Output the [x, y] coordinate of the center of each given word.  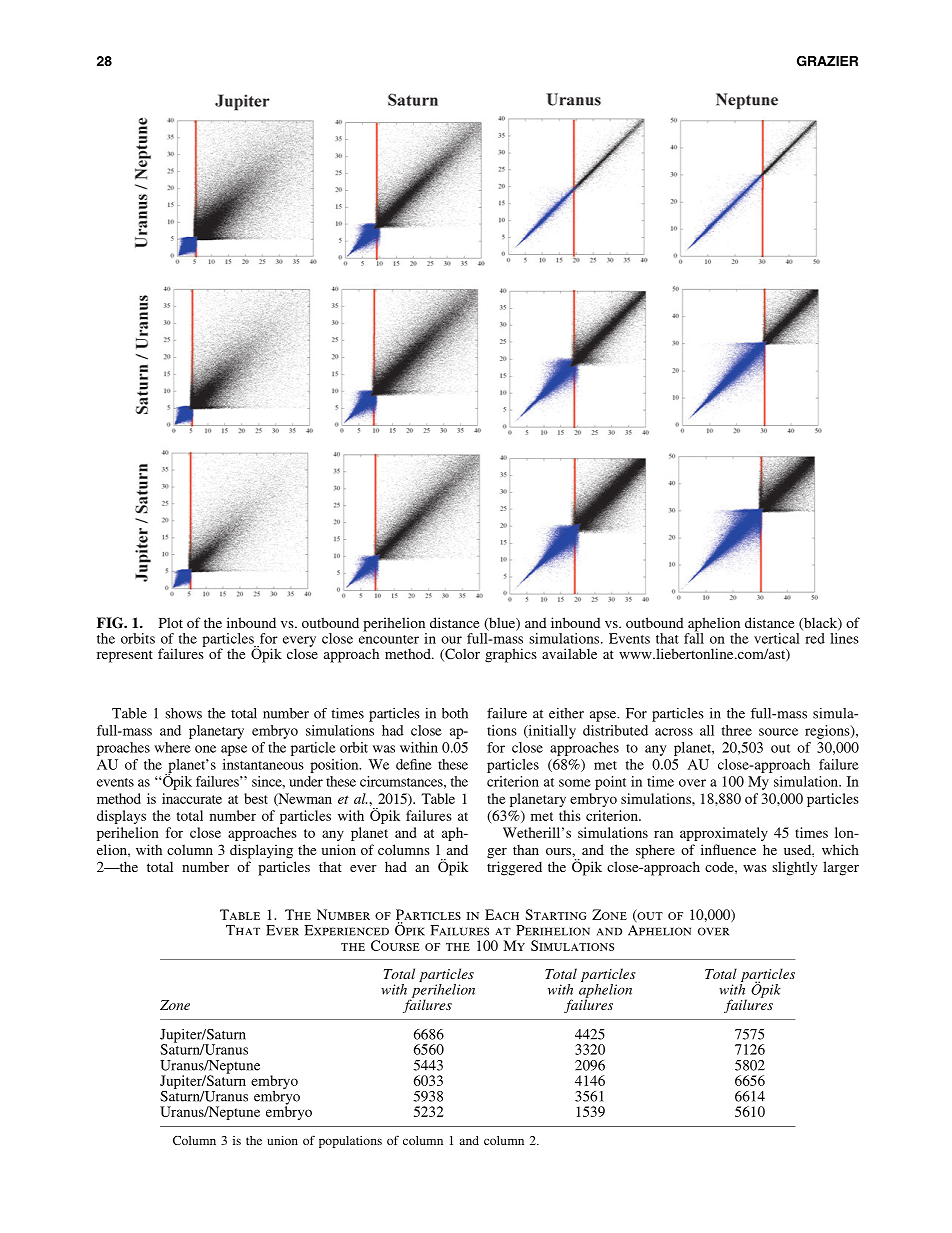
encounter [389, 639]
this [569, 815]
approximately [724, 834]
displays [121, 817]
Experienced [346, 930]
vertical [777, 638]
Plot [171, 622]
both [455, 713]
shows [183, 713]
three [737, 730]
